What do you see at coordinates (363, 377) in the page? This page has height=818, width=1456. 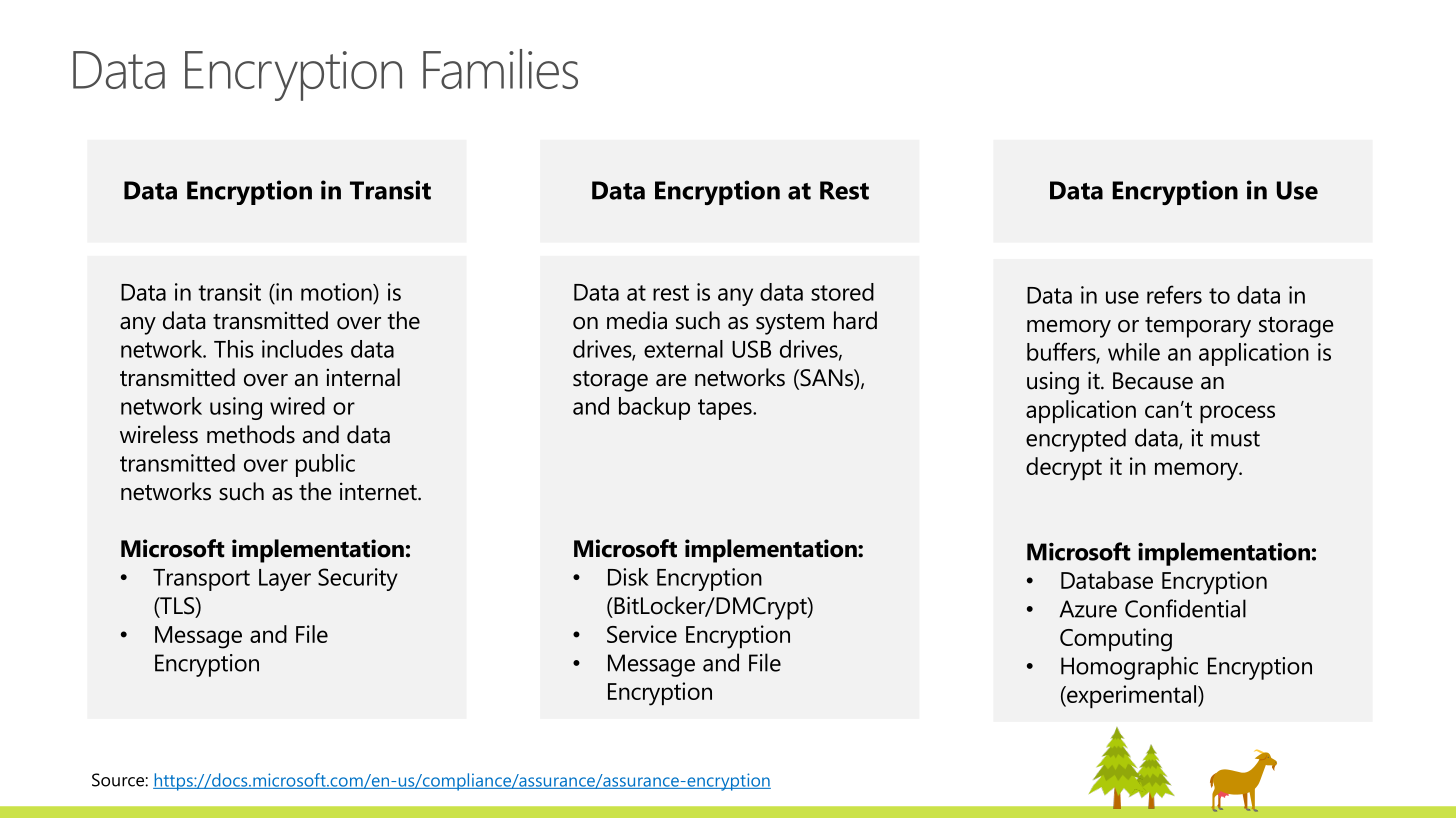 I see `internal` at bounding box center [363, 377].
